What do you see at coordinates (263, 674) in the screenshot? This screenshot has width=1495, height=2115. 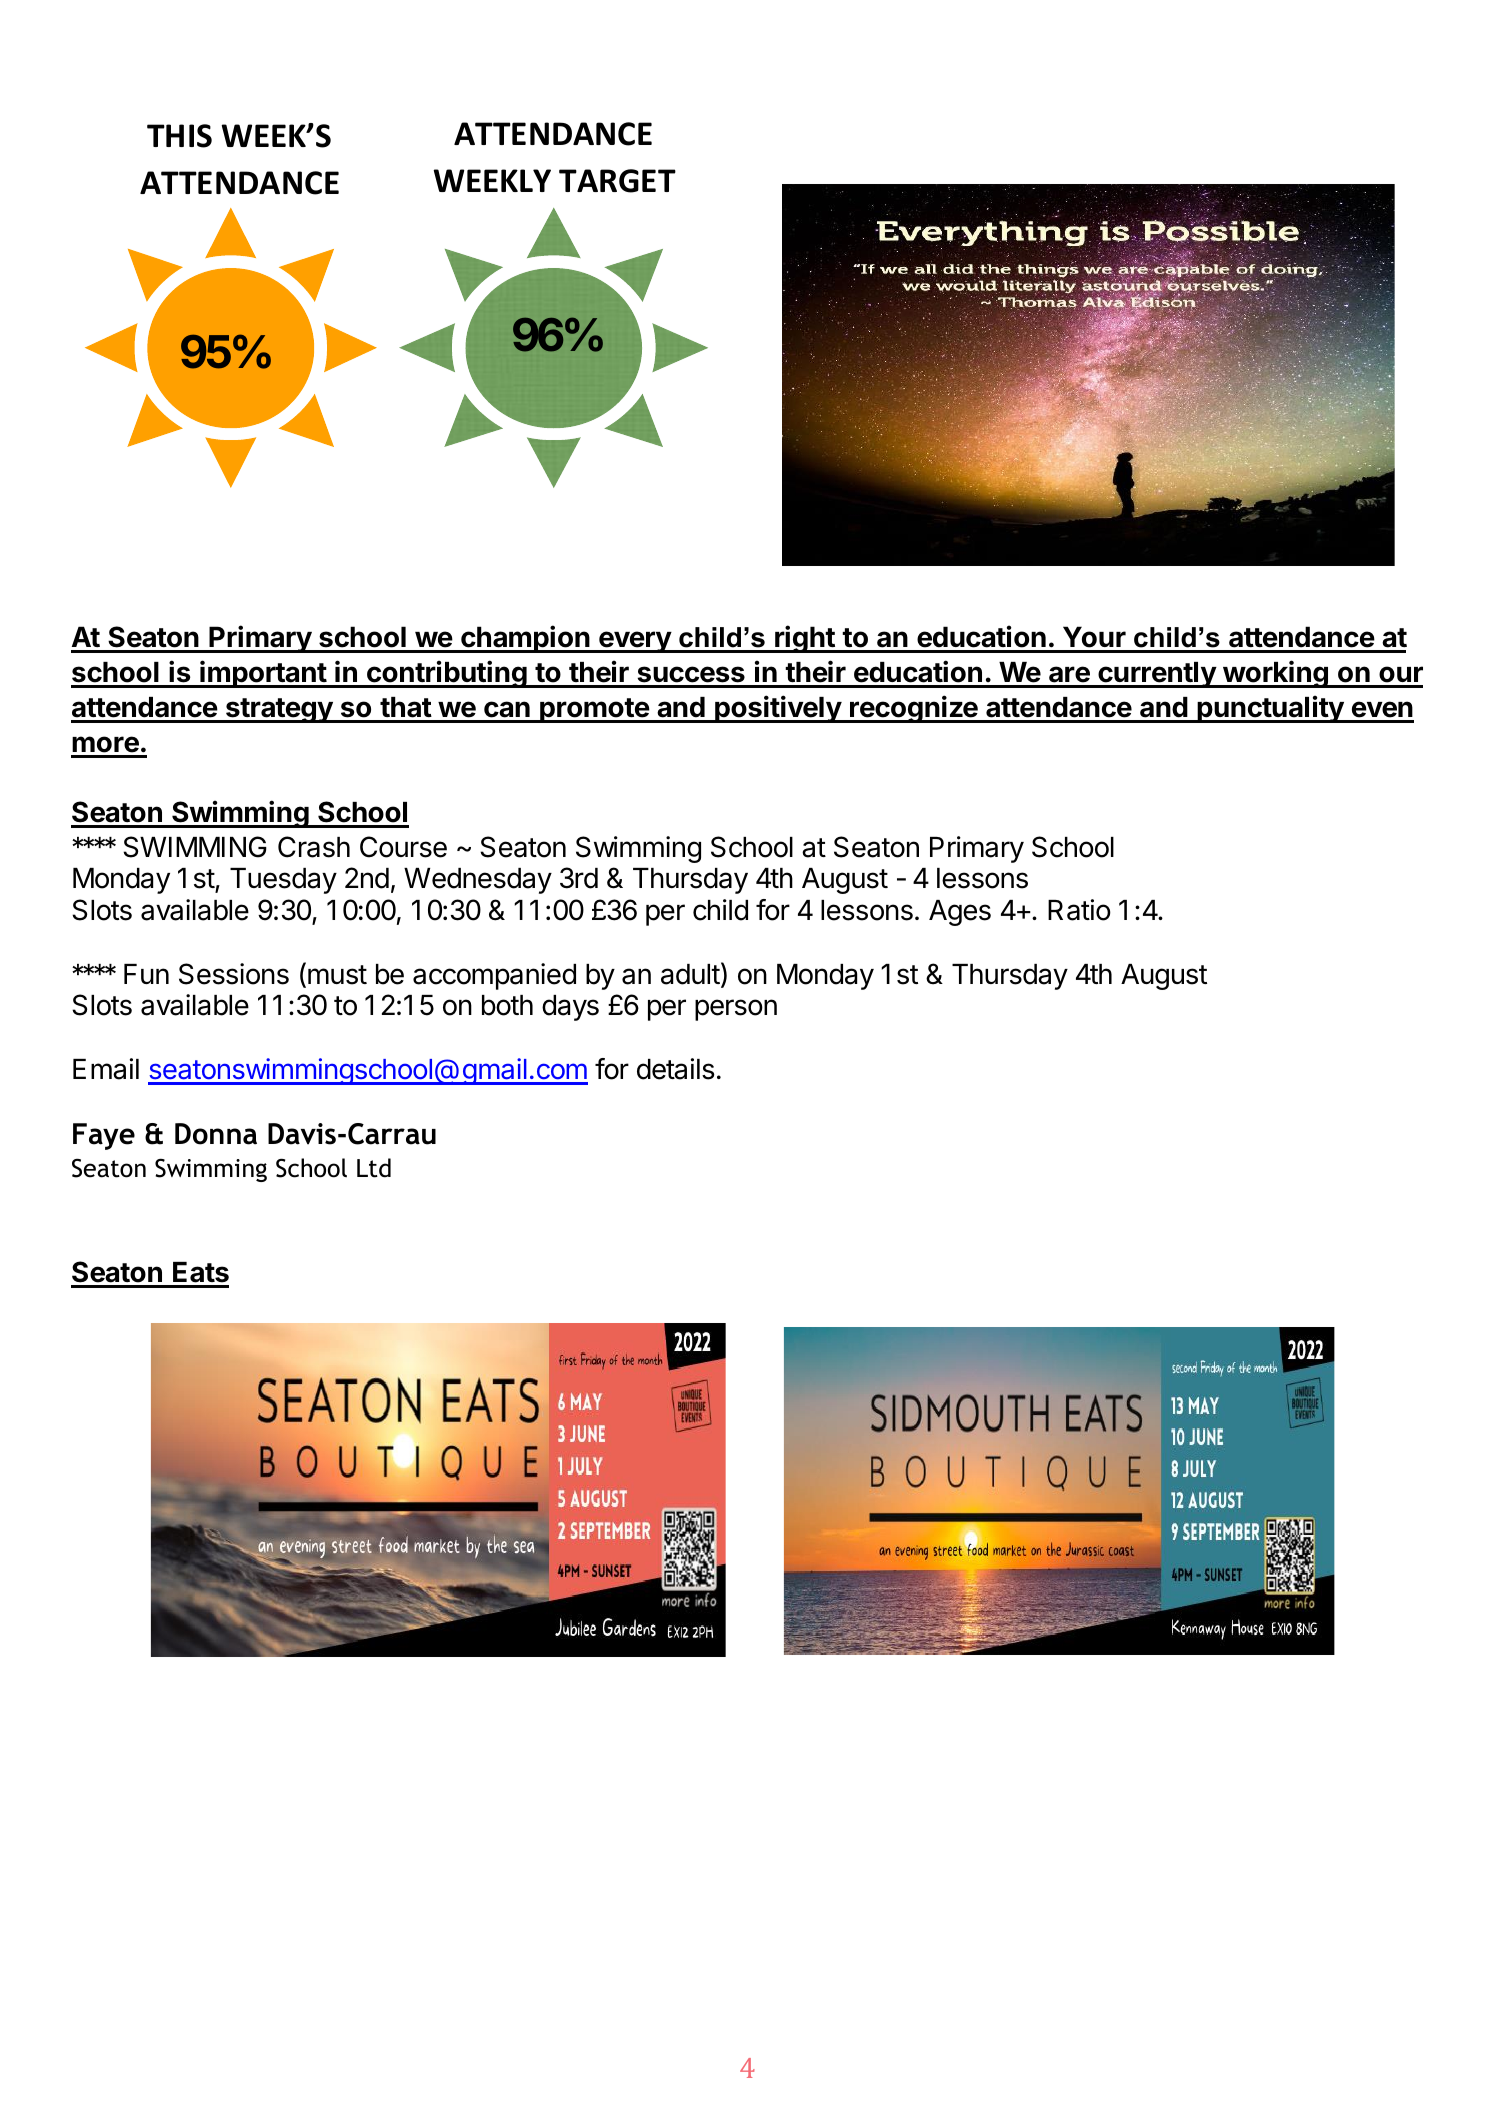 I see `important` at bounding box center [263, 674].
